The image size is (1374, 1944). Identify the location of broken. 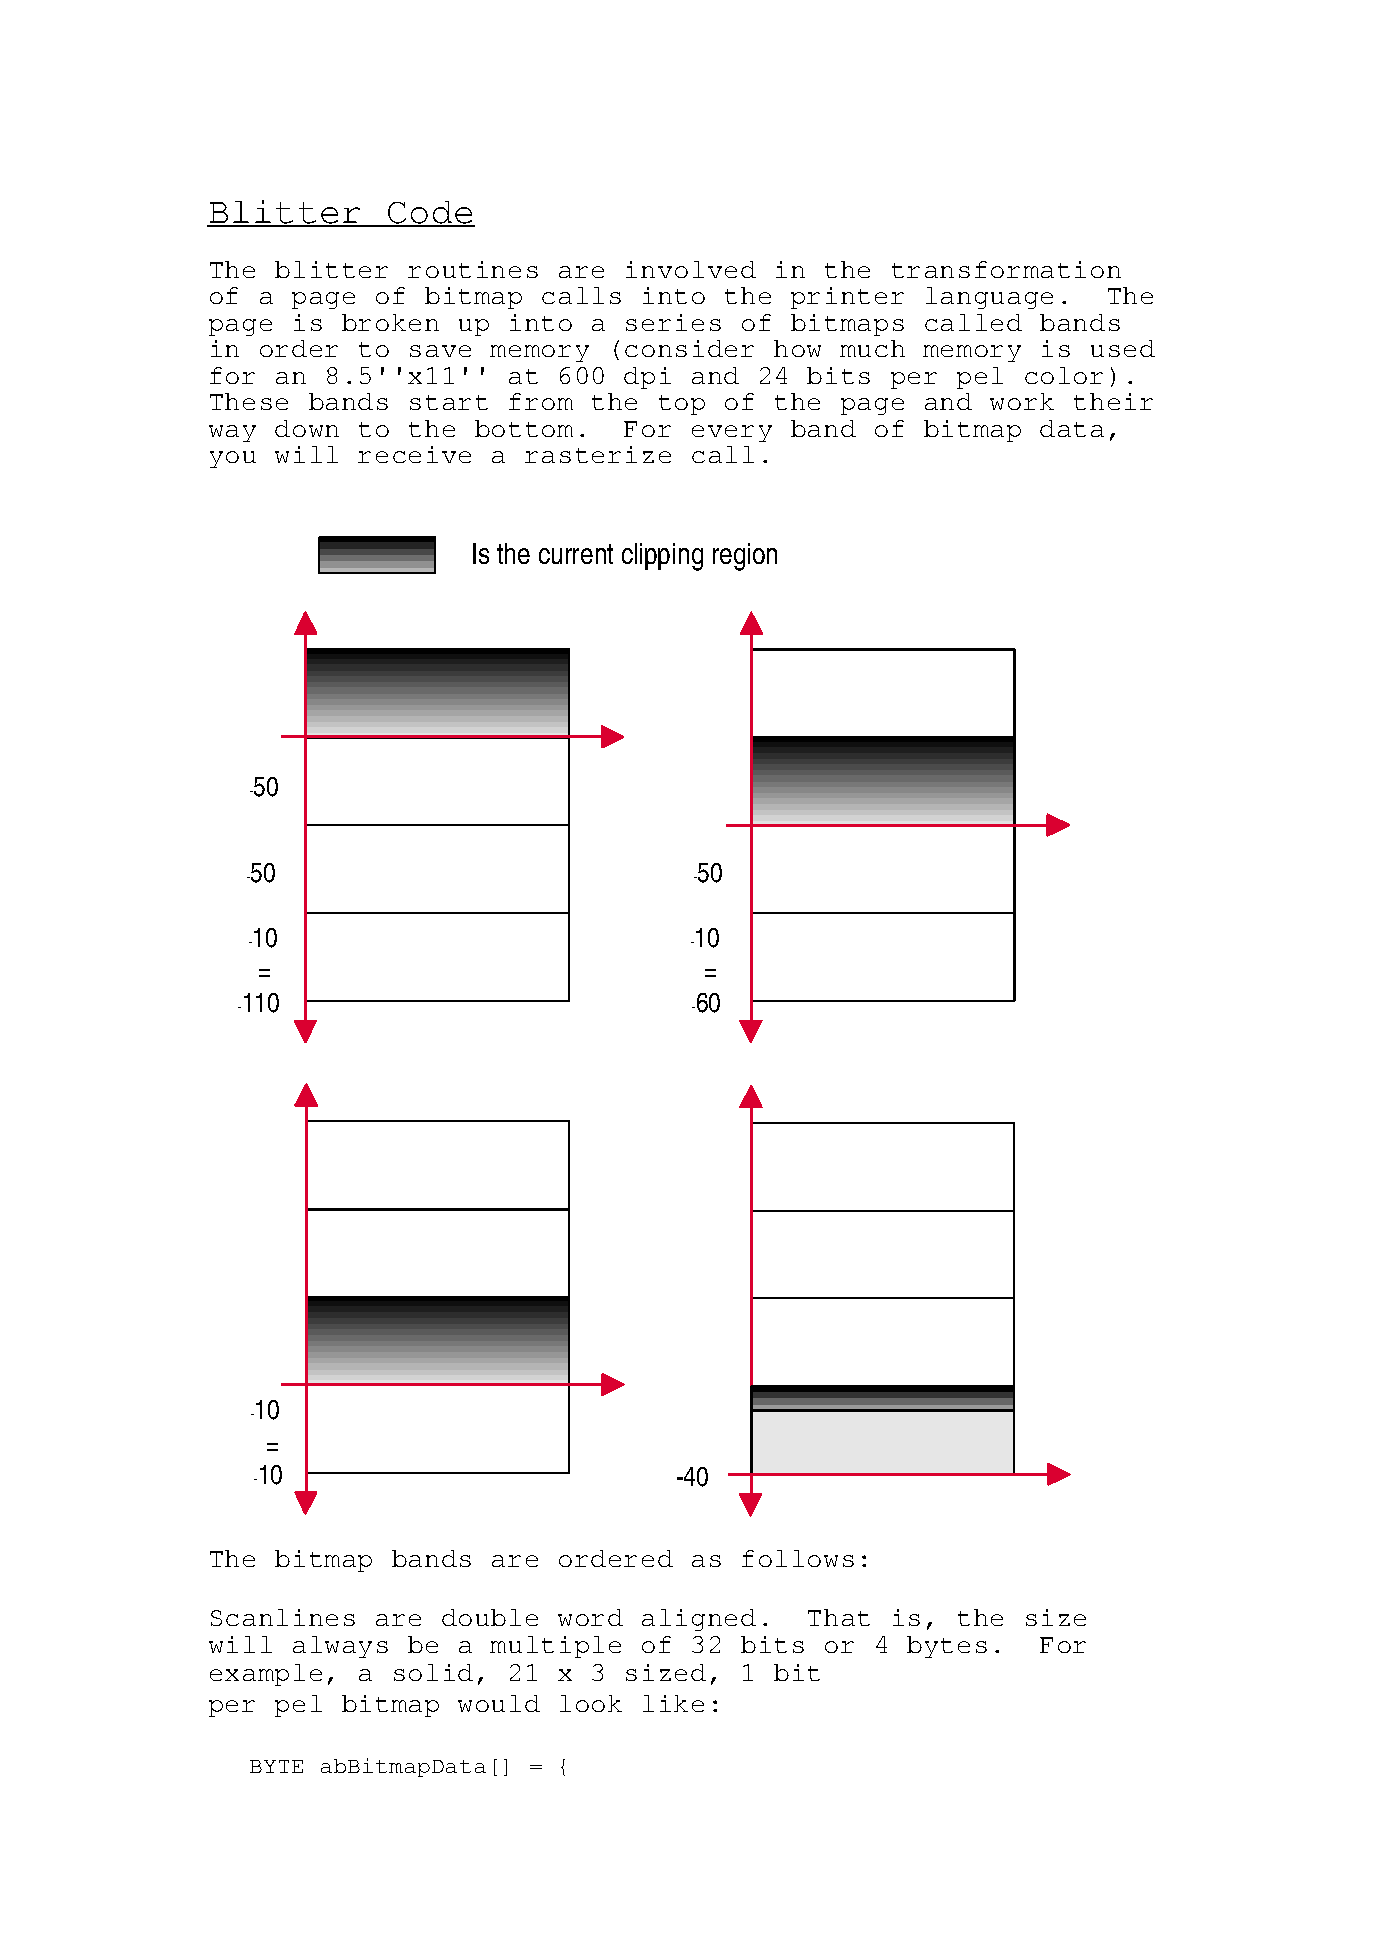
(390, 322).
